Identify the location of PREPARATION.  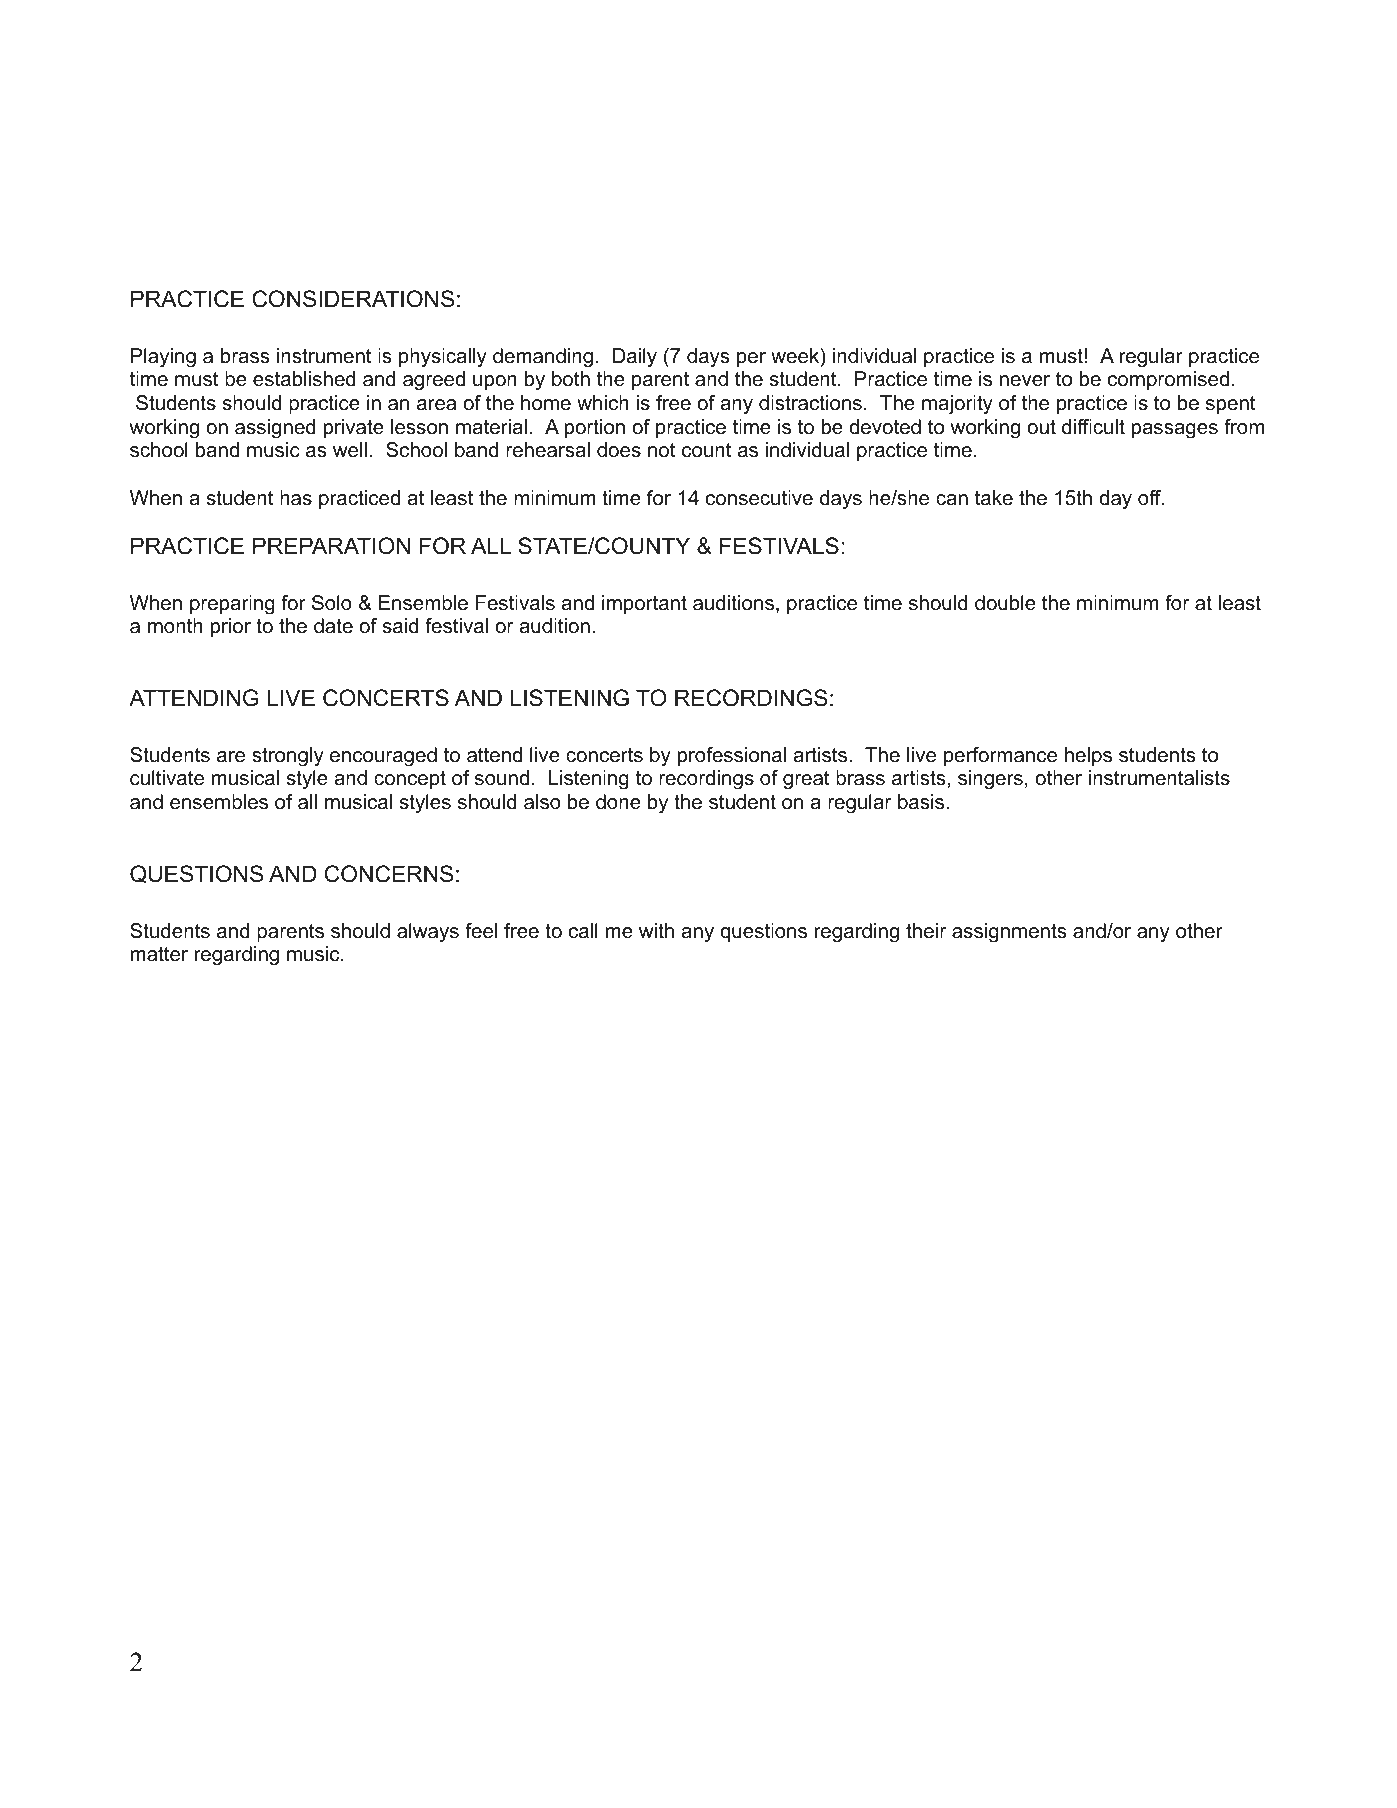
(331, 546).
